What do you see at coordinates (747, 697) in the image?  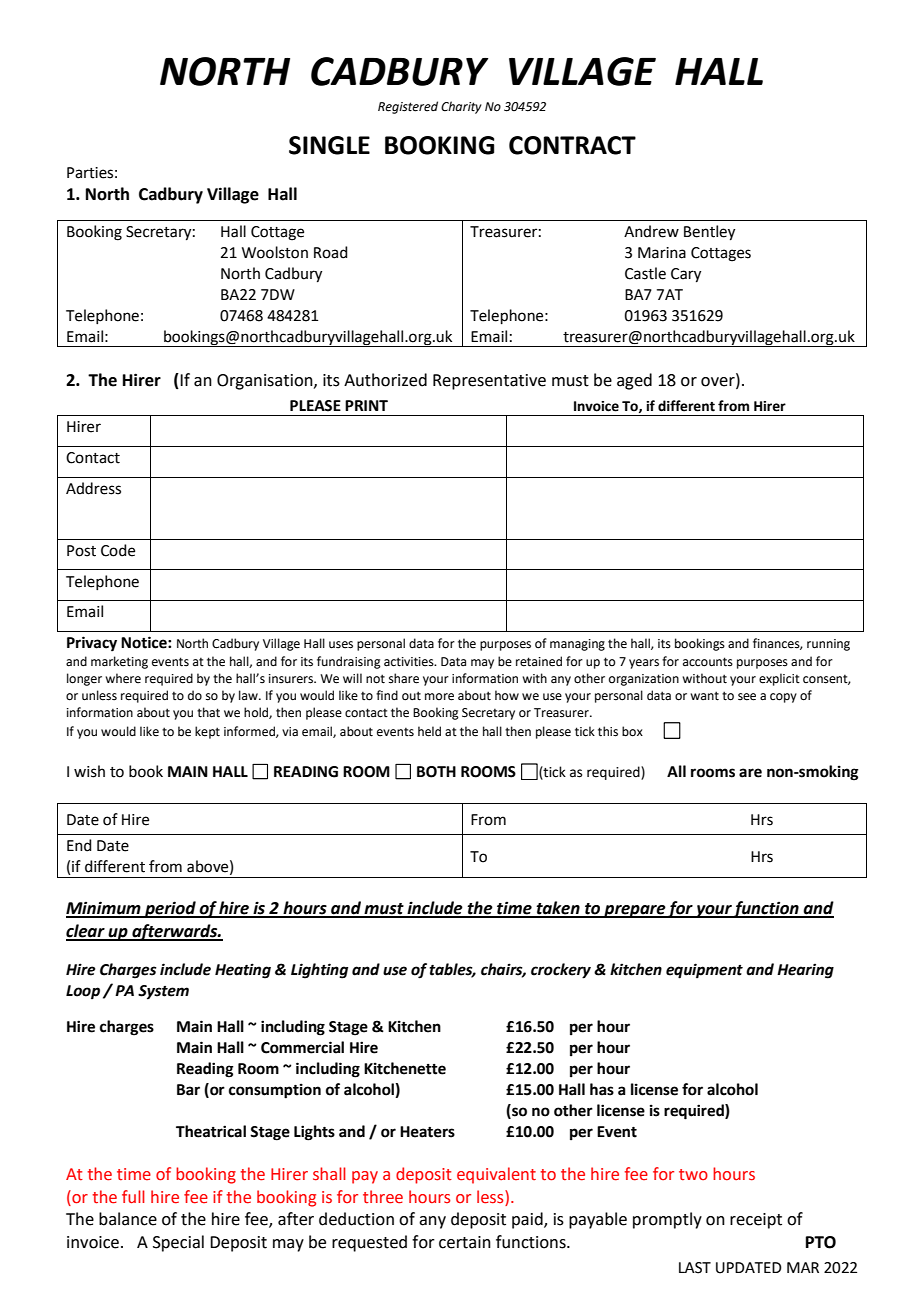 I see `see` at bounding box center [747, 697].
